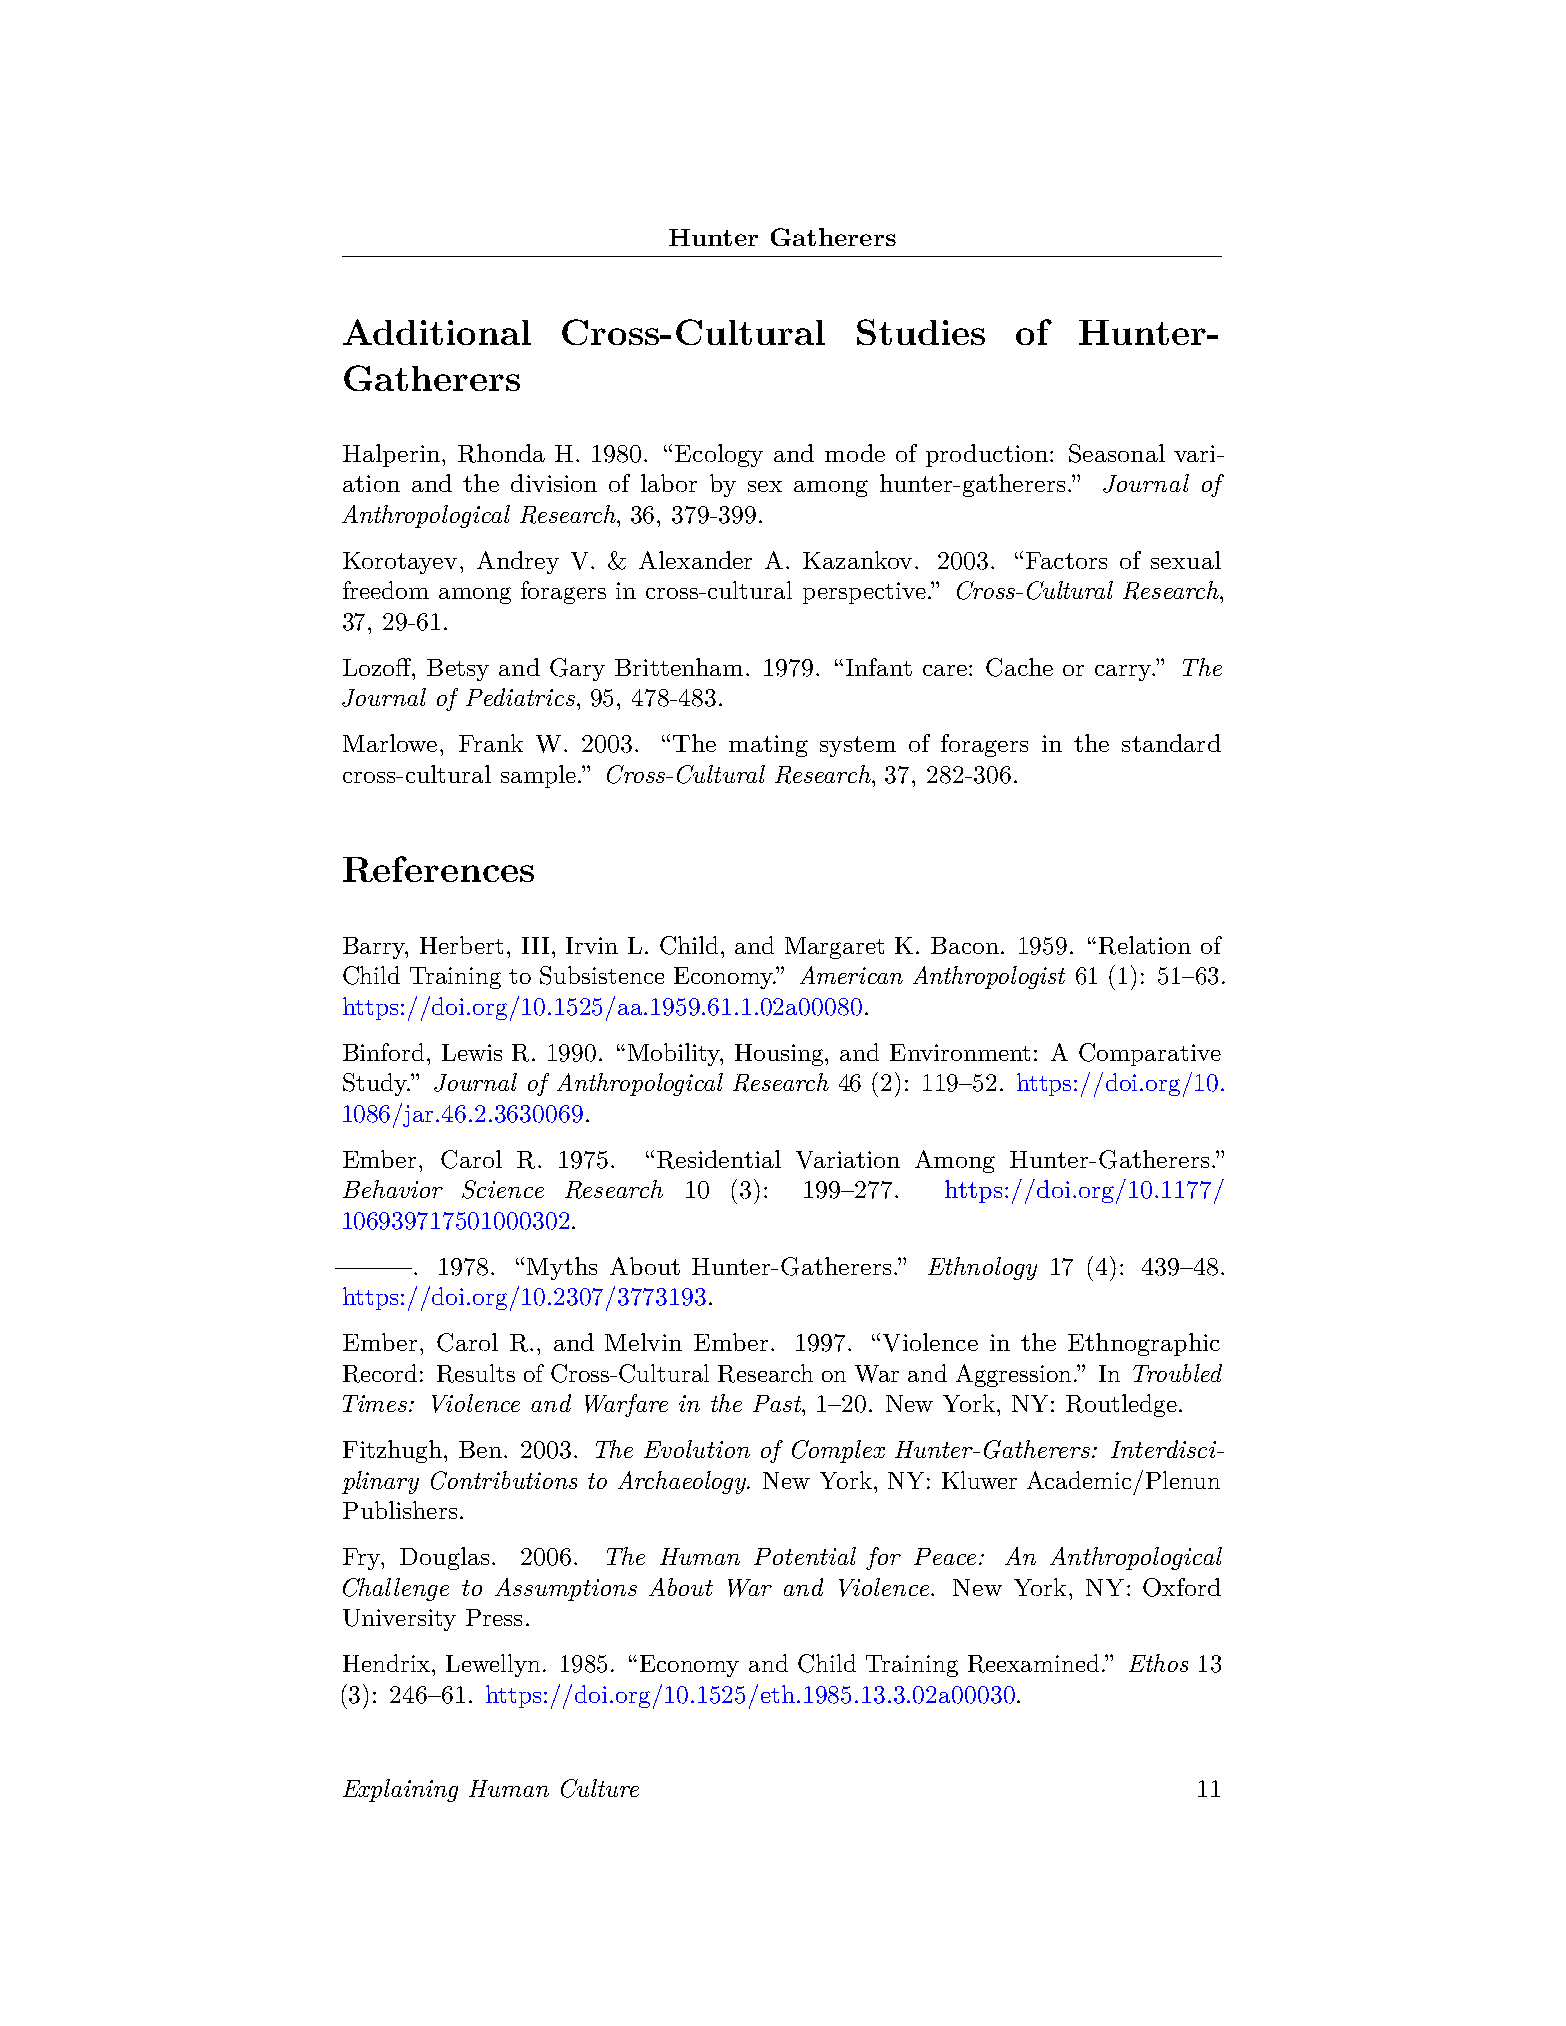 Image resolution: width=1566 pixels, height=2026 pixels. Describe the element at coordinates (400, 1790) in the document. I see `Explaining` at that location.
